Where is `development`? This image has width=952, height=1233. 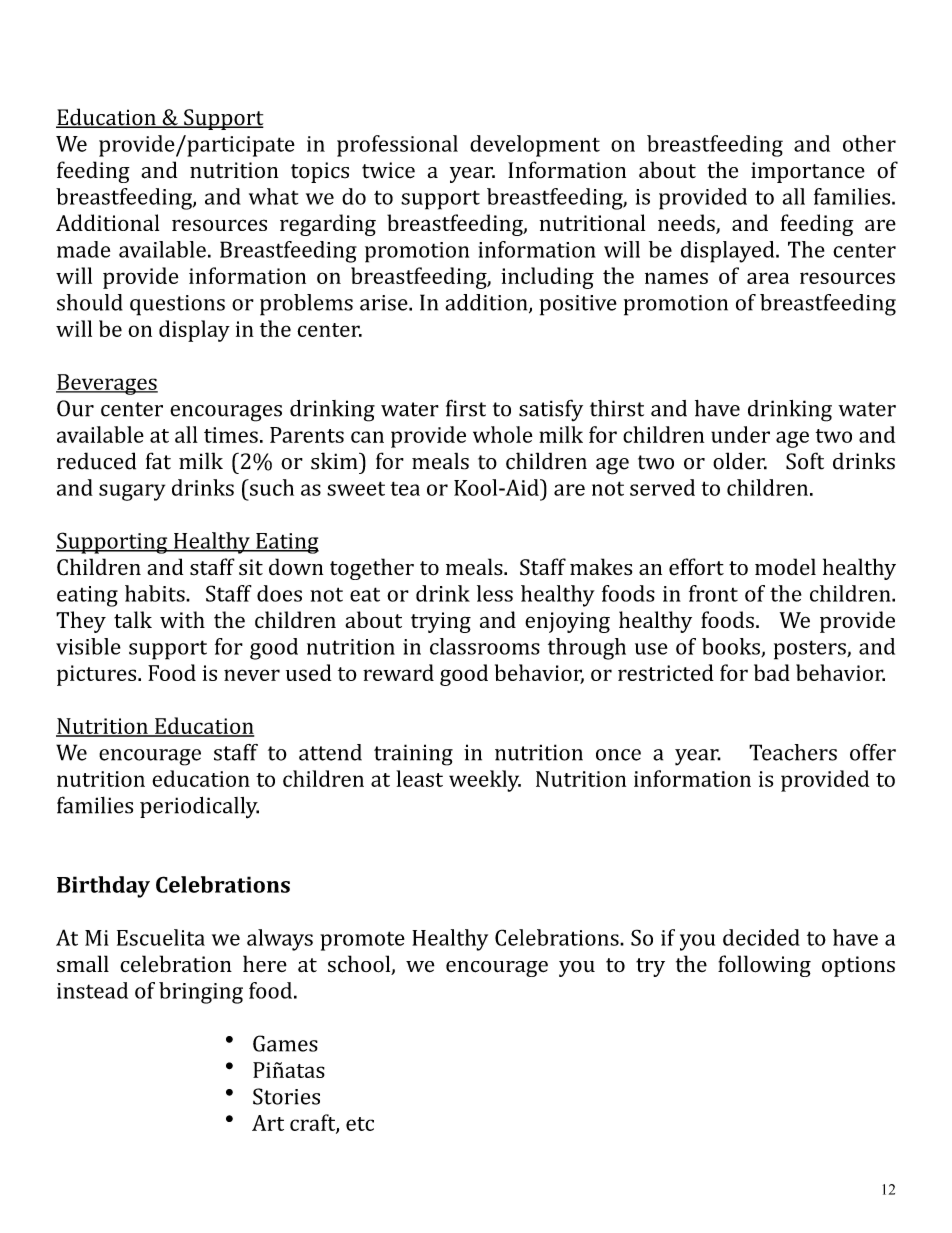
development is located at coordinates (535, 146).
